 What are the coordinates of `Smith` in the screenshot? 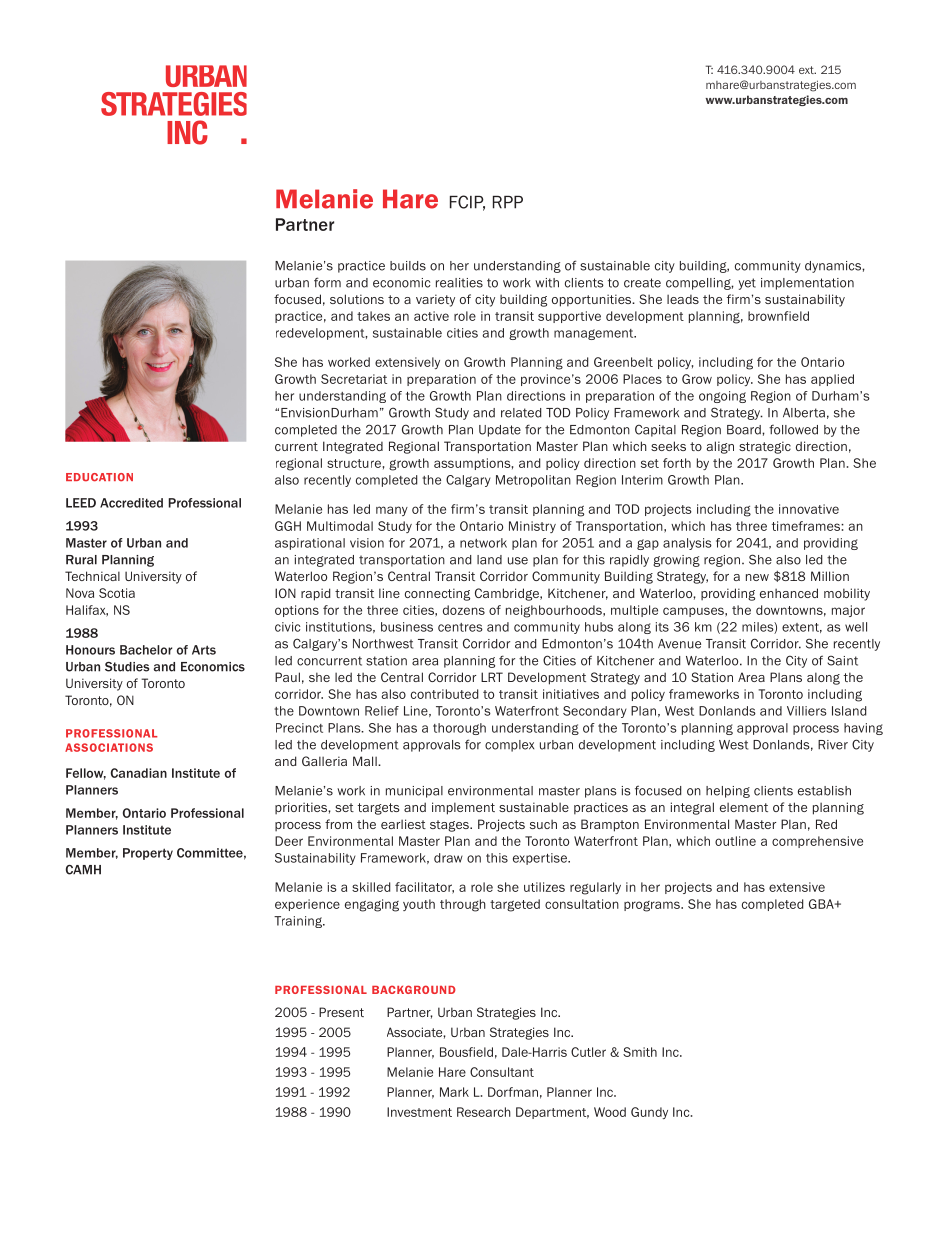 It's located at (640, 1052).
